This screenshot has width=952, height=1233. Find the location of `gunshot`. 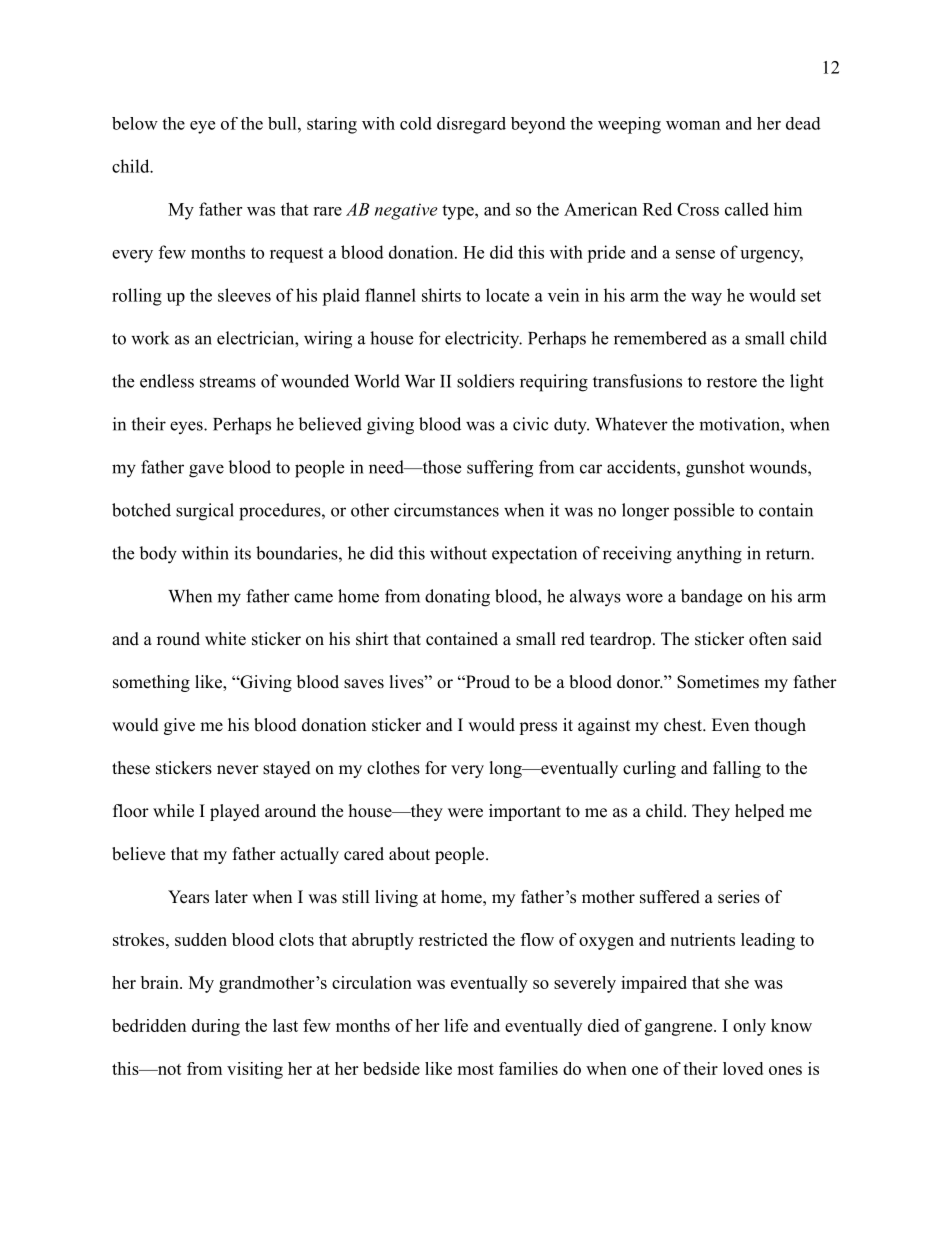

gunshot is located at coordinates (715, 469).
